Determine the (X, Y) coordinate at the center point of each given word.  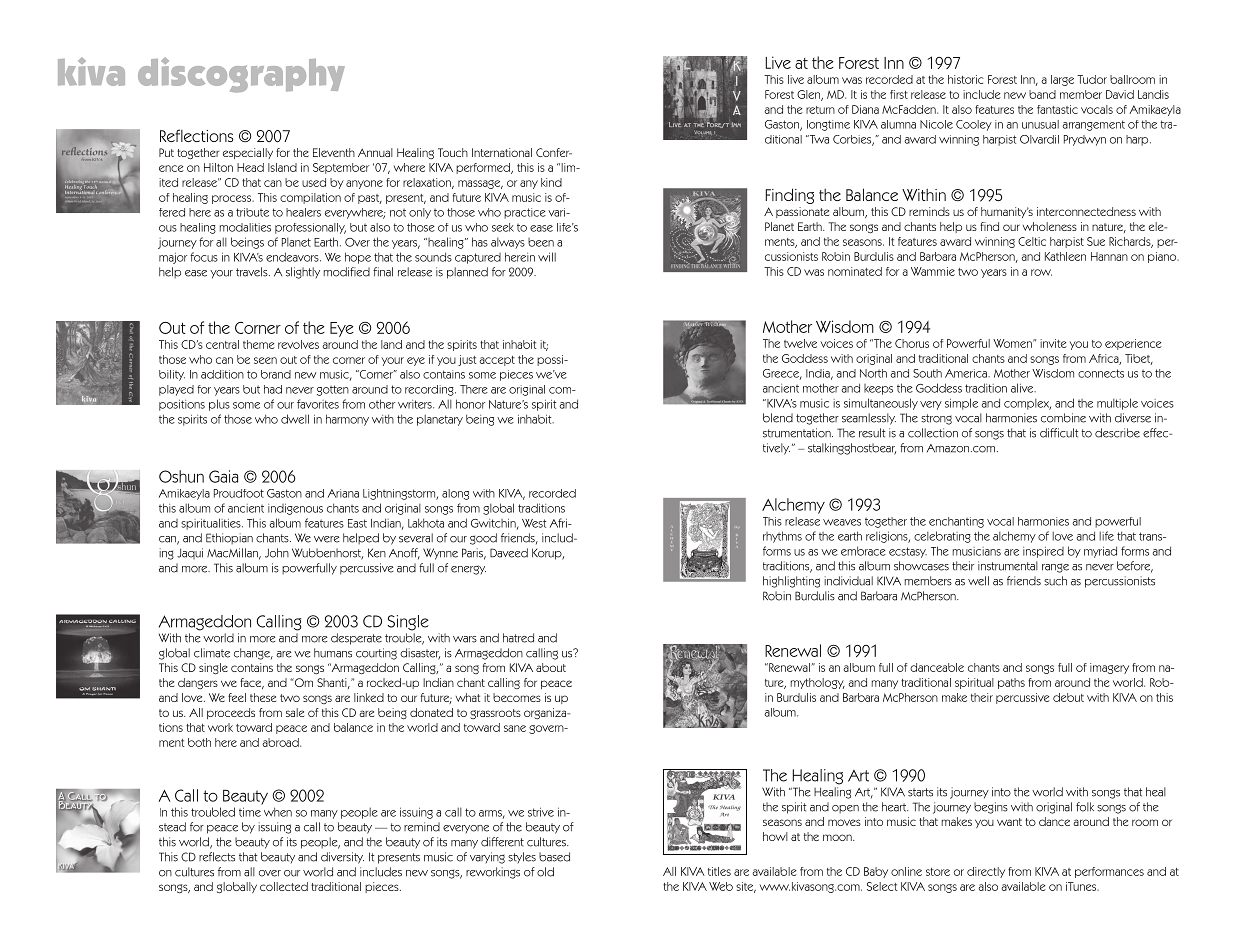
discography (241, 75)
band (1042, 94)
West (534, 523)
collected (284, 886)
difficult (1059, 433)
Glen (810, 95)
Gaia (223, 476)
